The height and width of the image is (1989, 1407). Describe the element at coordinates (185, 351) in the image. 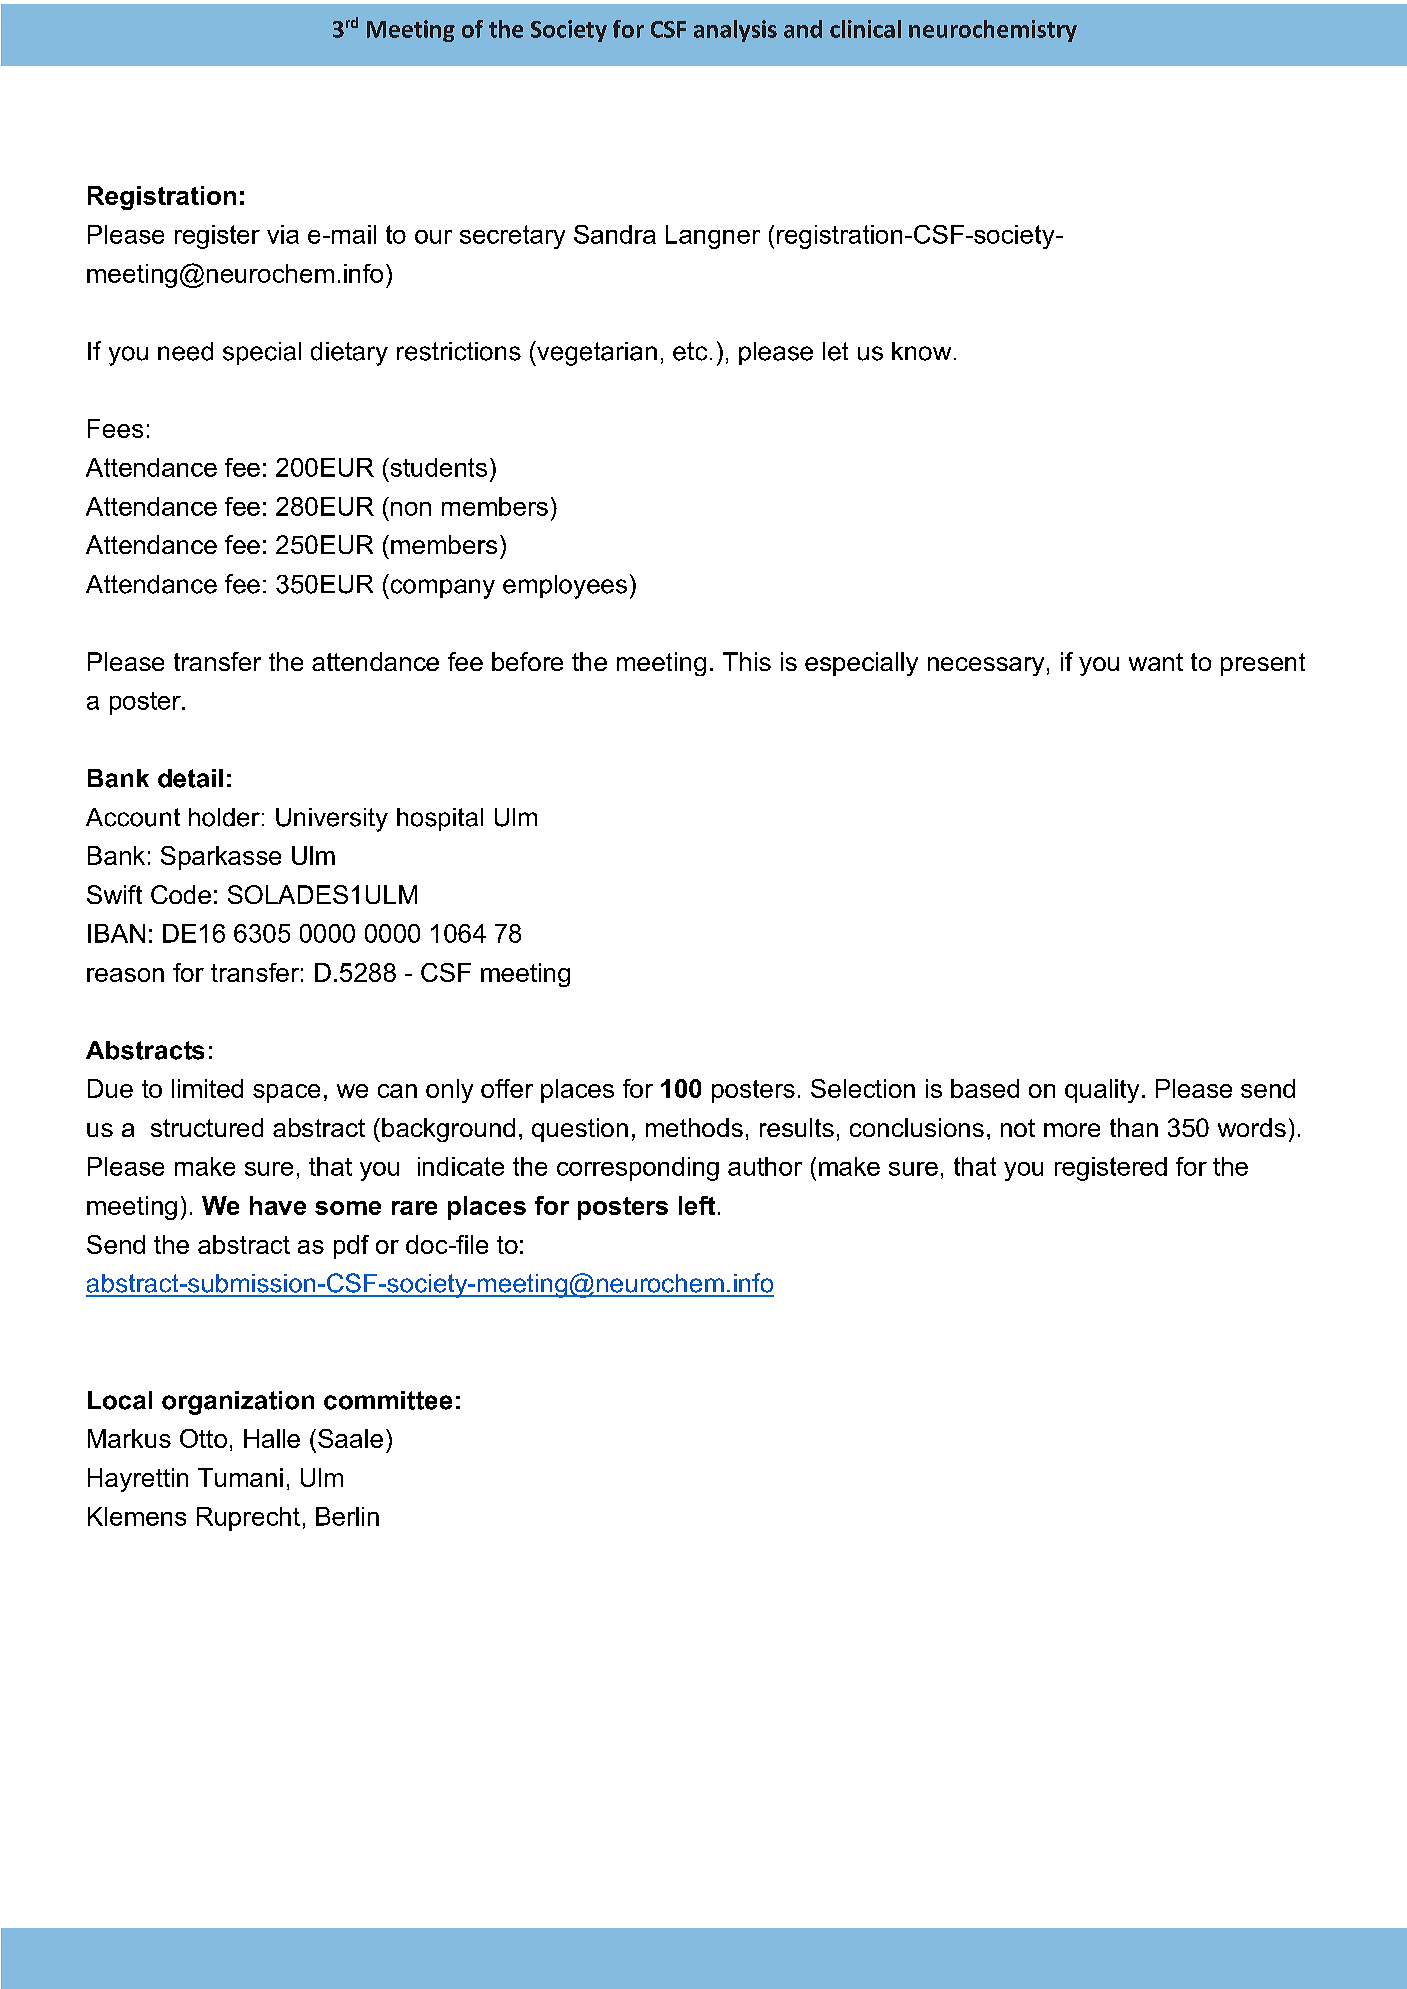

I see `need` at that location.
